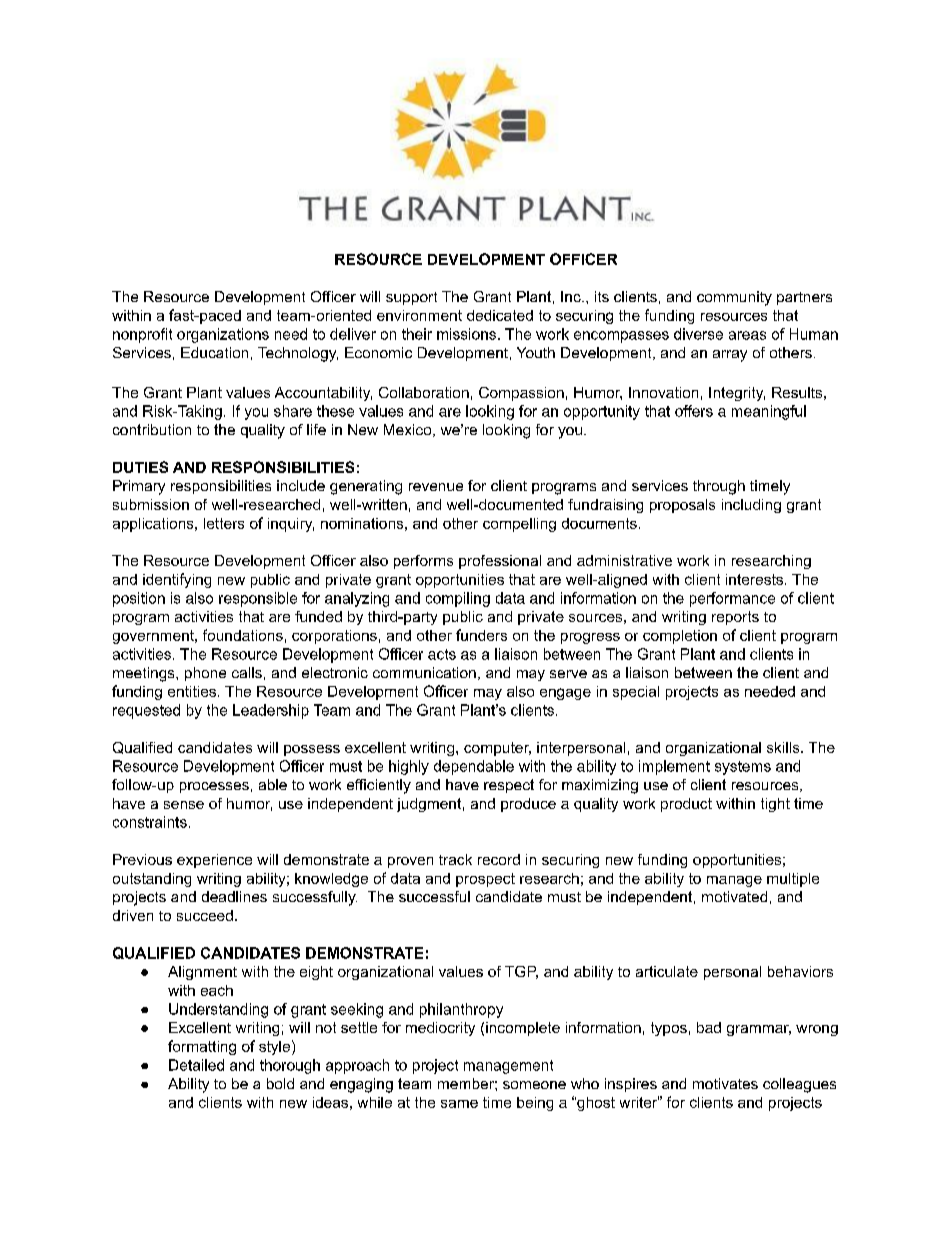 The image size is (952, 1233). What do you see at coordinates (424, 672) in the page?
I see `communication` at bounding box center [424, 672].
